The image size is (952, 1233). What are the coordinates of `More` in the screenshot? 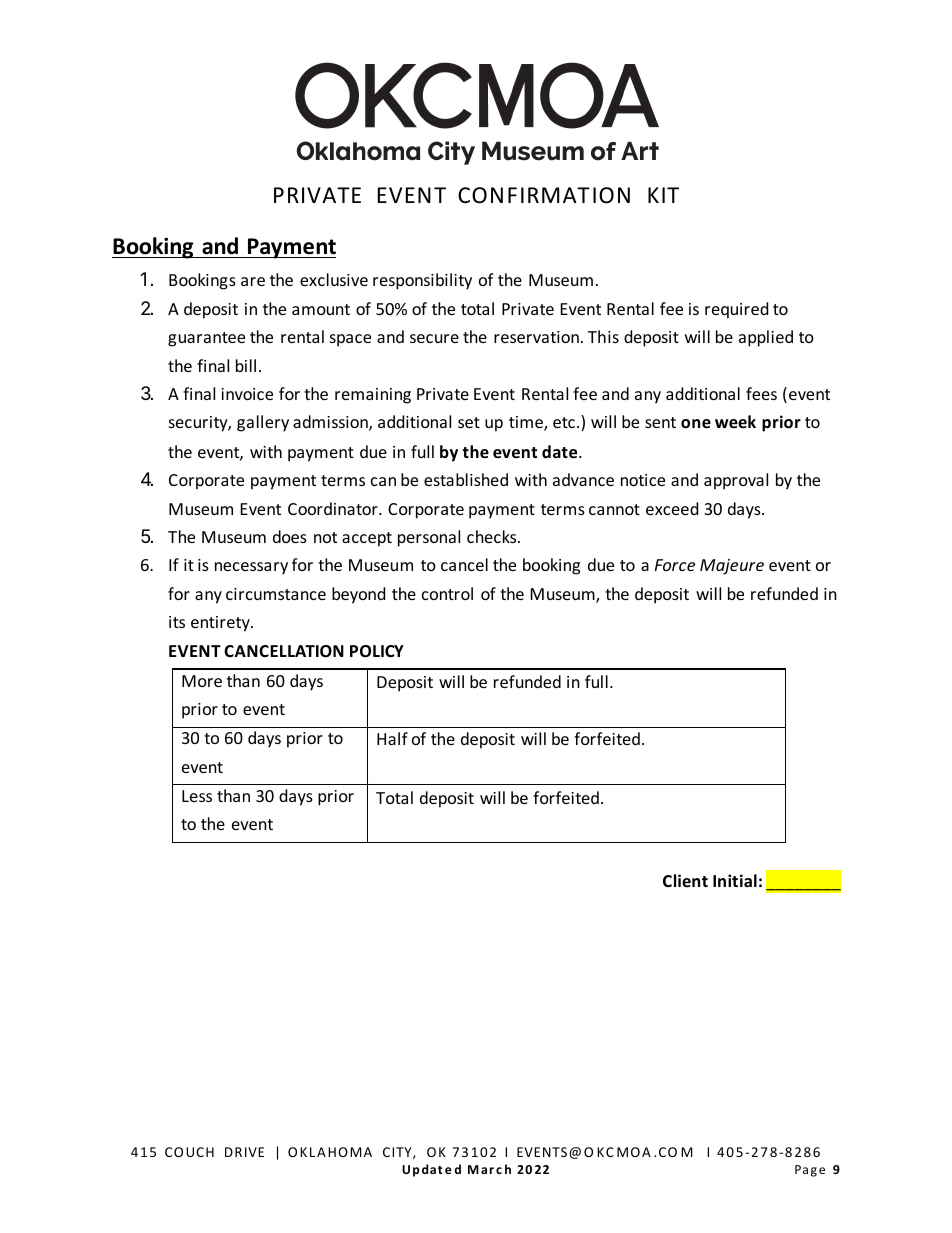 It's located at (202, 681).
